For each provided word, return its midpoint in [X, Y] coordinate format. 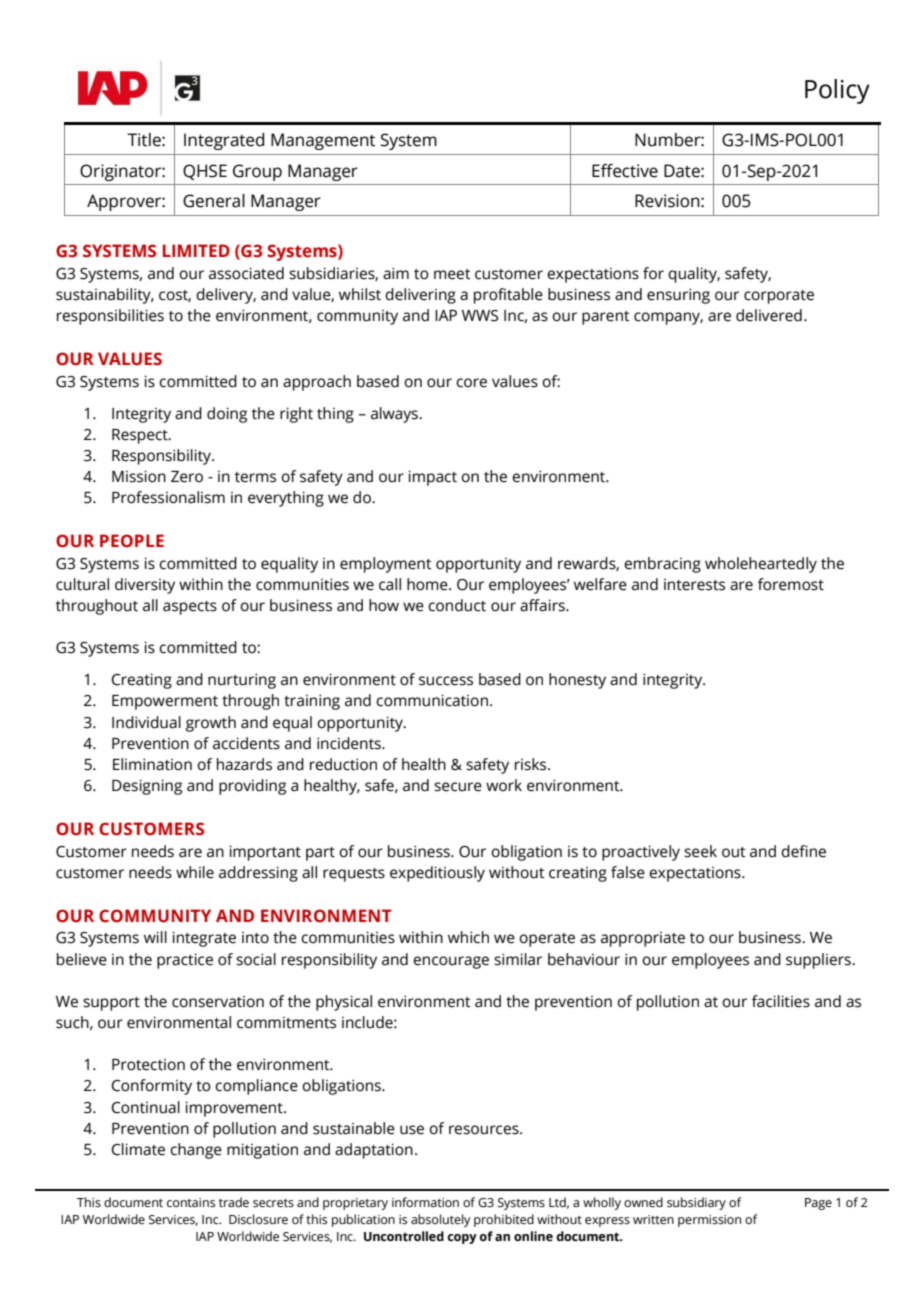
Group [257, 172]
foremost [791, 584]
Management [323, 141]
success [446, 681]
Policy [837, 91]
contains [191, 1203]
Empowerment [165, 702]
